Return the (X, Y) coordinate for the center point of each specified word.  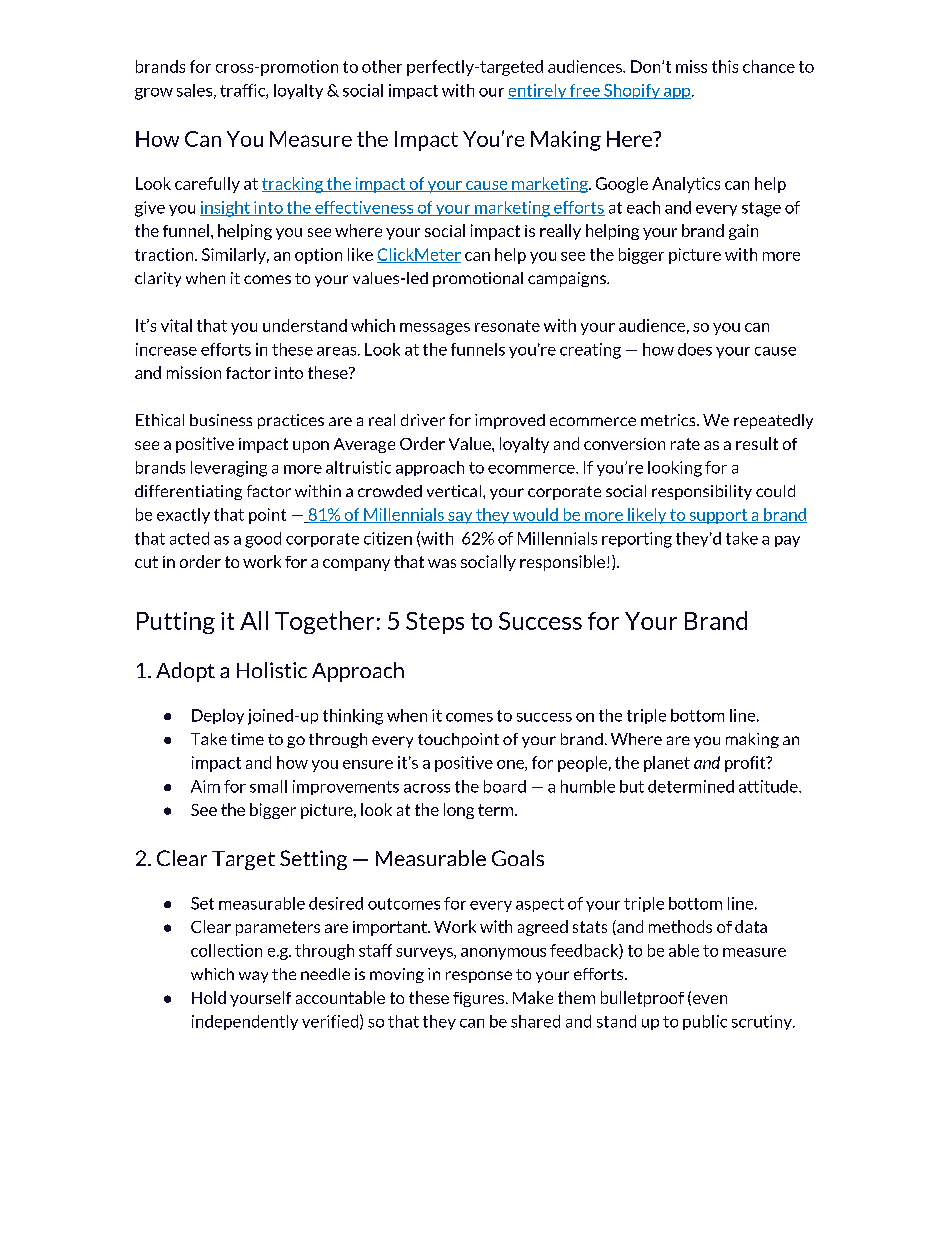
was (442, 563)
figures (478, 999)
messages (435, 329)
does (695, 349)
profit (746, 764)
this (725, 66)
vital (176, 325)
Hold (209, 997)
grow (154, 94)
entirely (538, 91)
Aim (205, 786)
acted (189, 538)
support (718, 516)
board (505, 786)
